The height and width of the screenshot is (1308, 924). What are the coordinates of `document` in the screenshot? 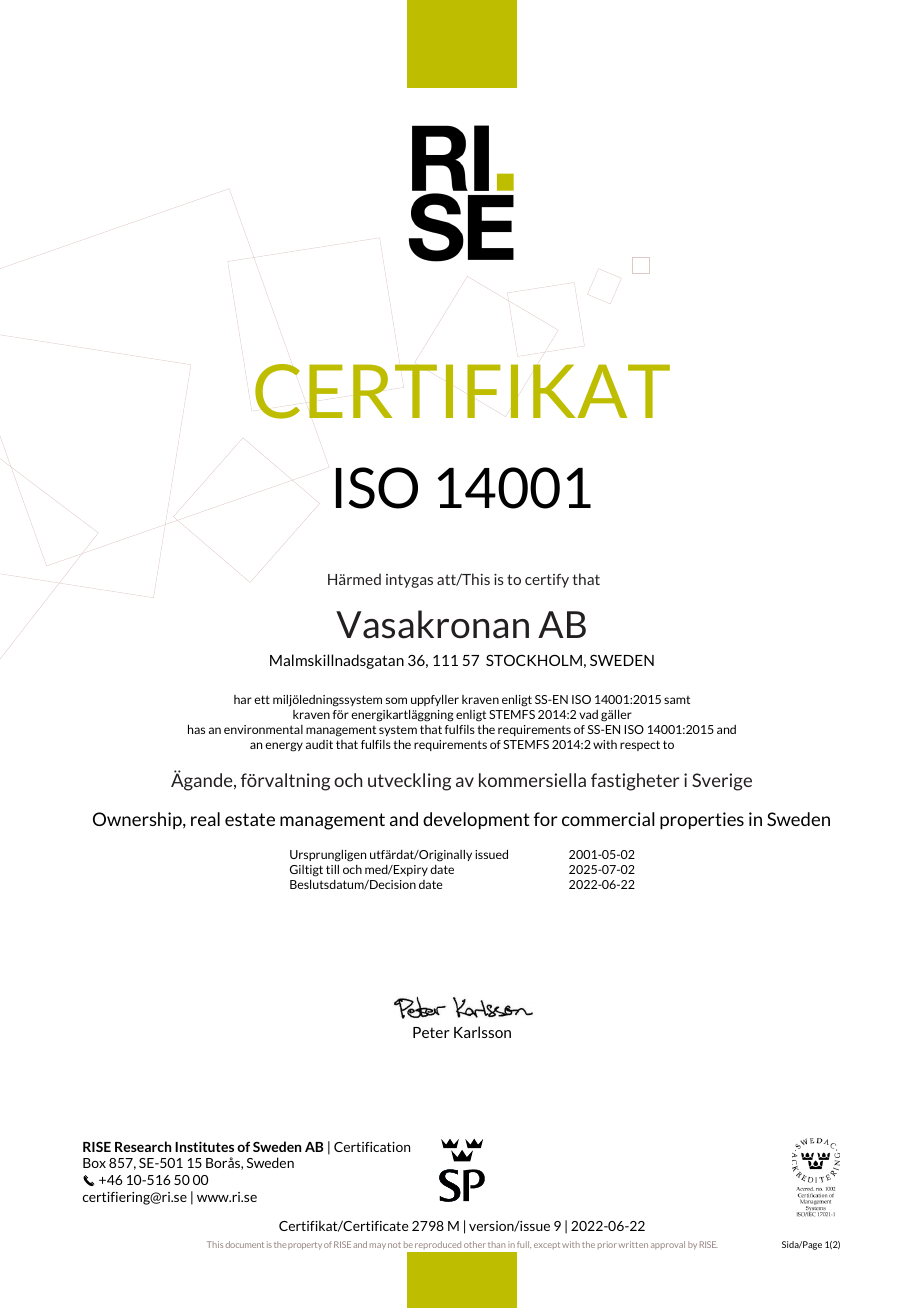 It's located at (245, 1244).
